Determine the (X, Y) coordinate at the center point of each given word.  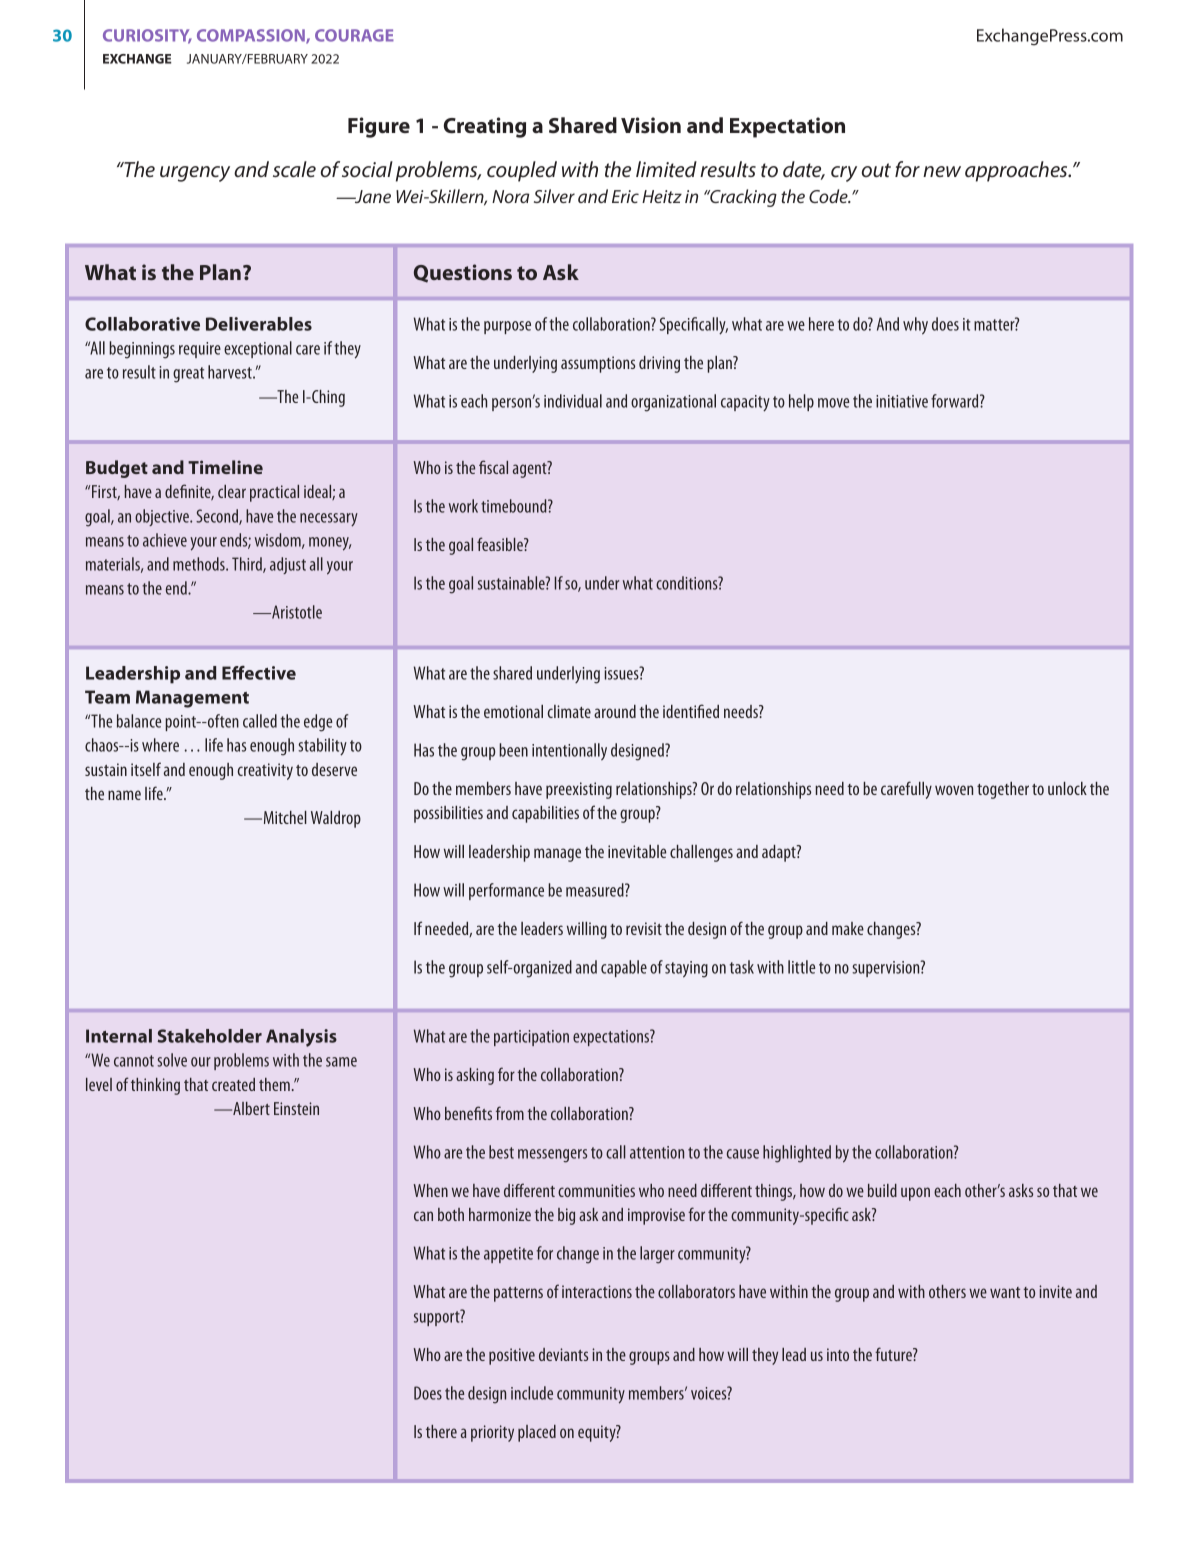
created (233, 1084)
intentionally (569, 751)
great (188, 375)
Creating (485, 127)
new (942, 171)
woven (954, 790)
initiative (902, 401)
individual (573, 401)
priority (492, 1433)
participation (531, 1038)
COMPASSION (252, 36)
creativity (265, 771)
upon (915, 1194)
